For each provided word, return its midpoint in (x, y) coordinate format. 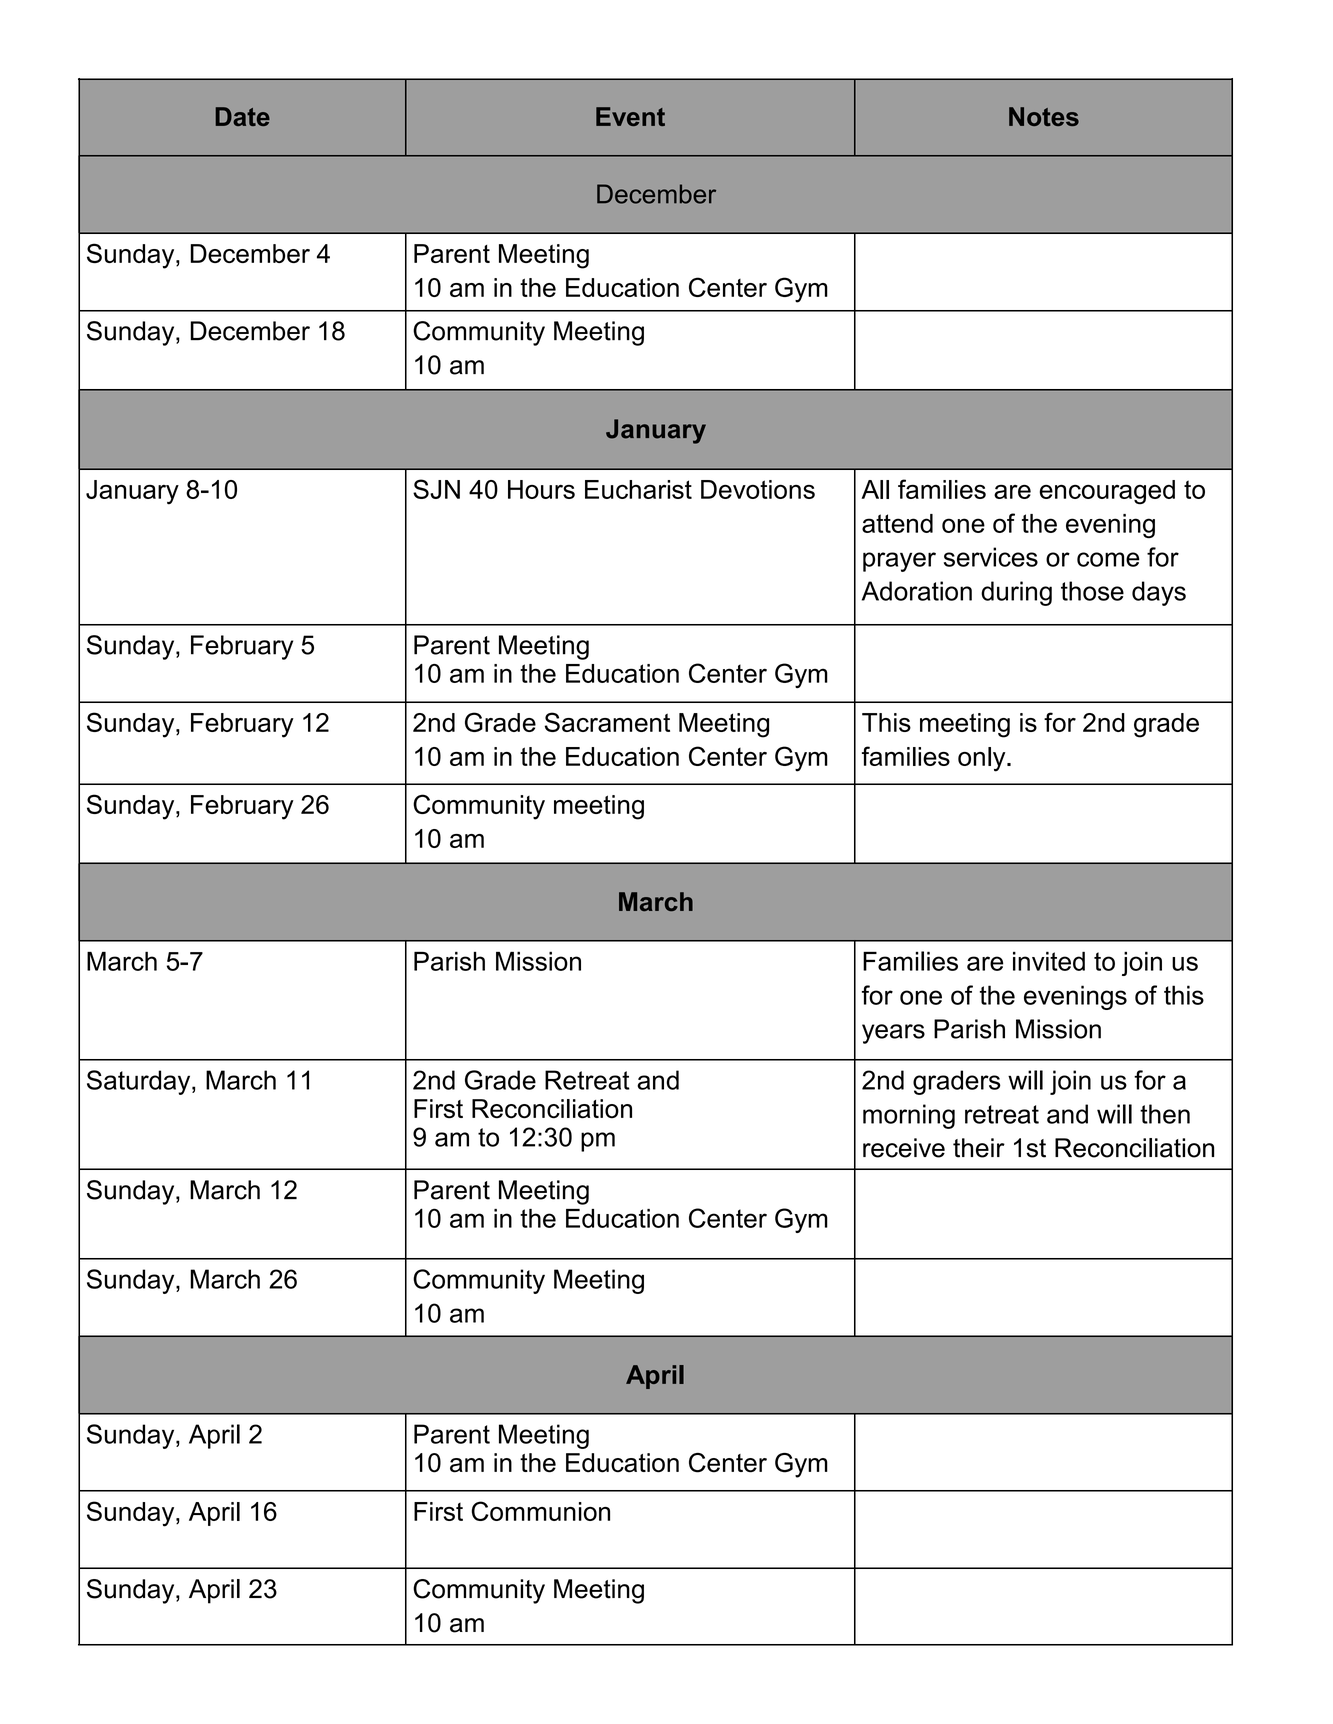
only (983, 759)
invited (1049, 961)
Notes (1044, 116)
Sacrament (607, 722)
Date (243, 116)
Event (630, 116)
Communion (541, 1511)
